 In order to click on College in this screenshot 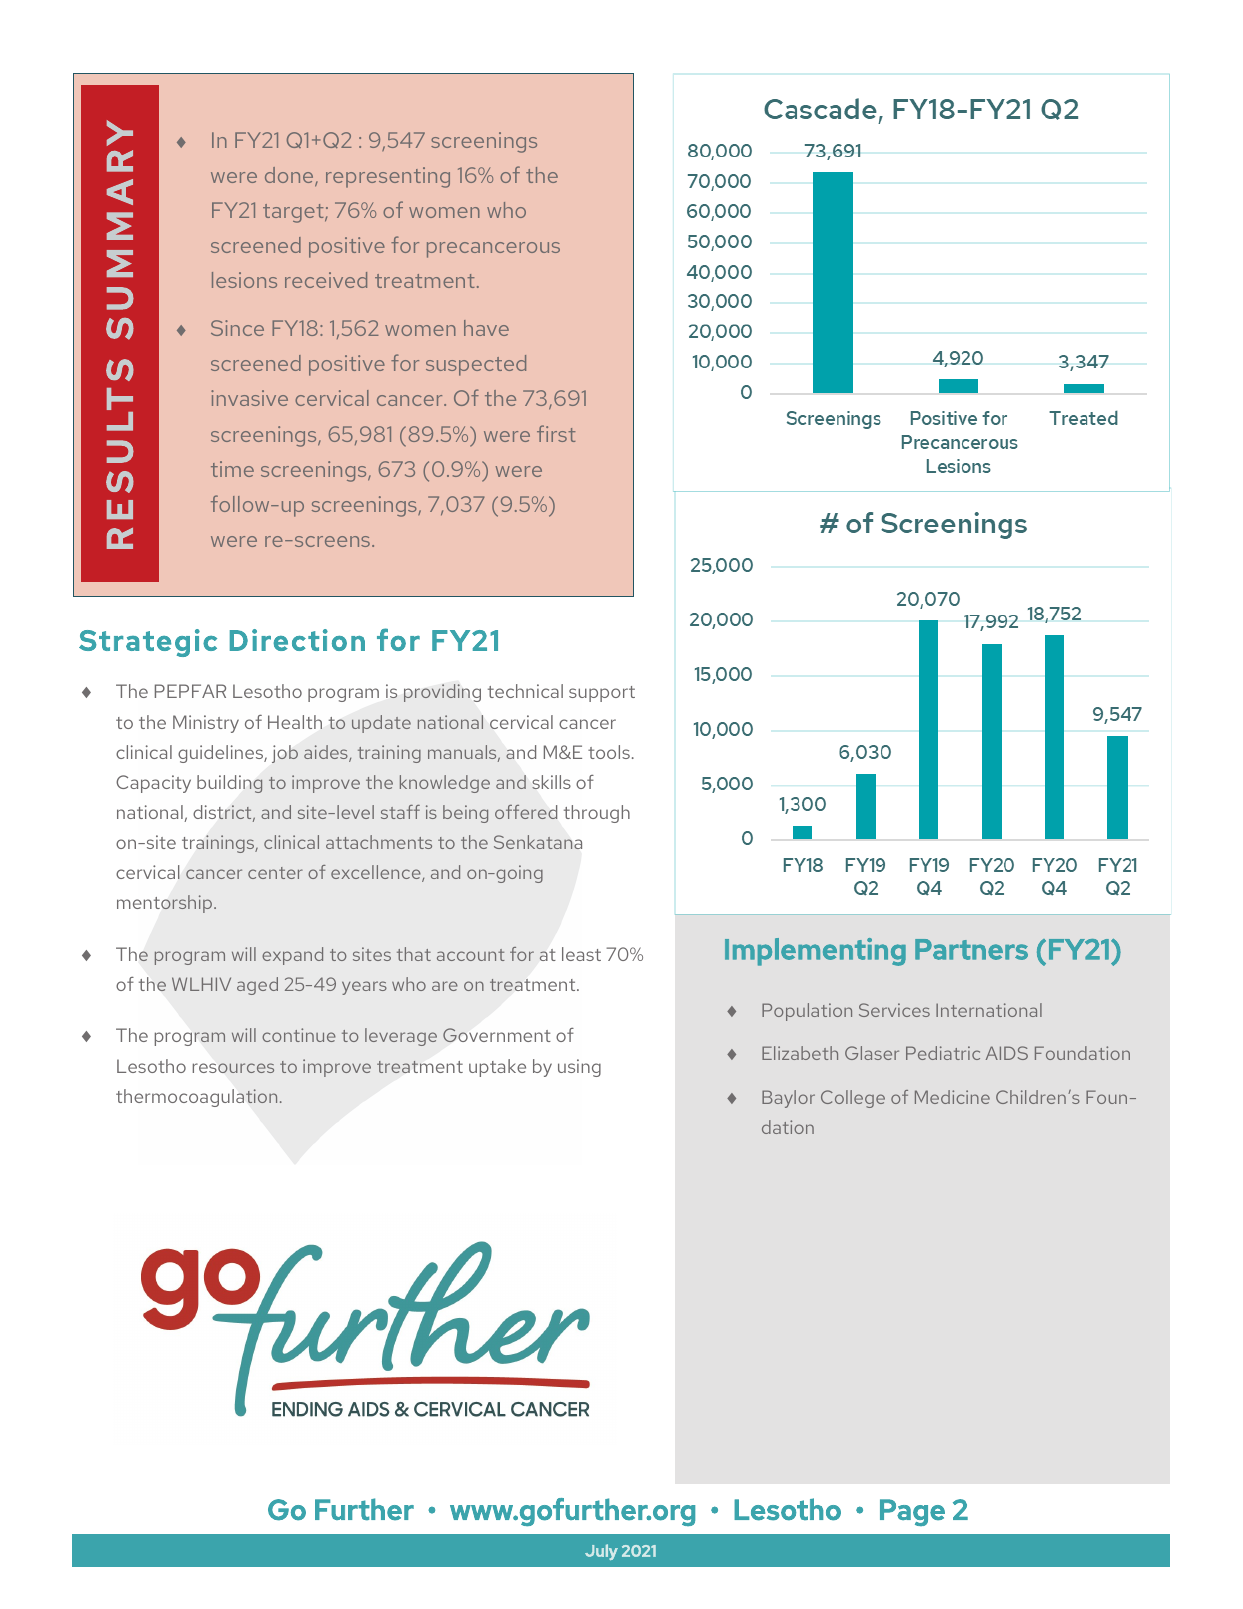, I will do `click(853, 1099)`.
